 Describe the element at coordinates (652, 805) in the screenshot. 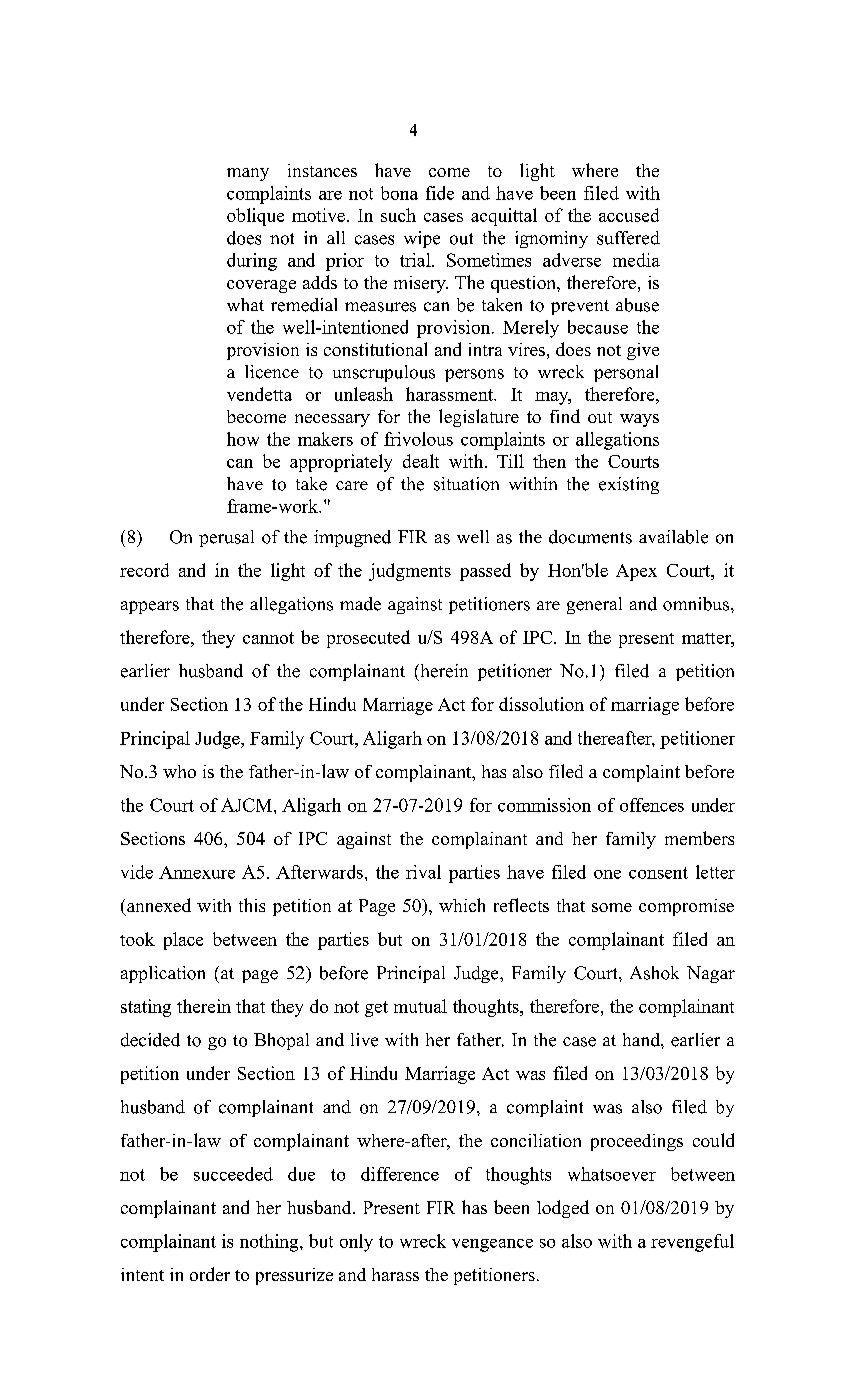

I see `offences` at that location.
